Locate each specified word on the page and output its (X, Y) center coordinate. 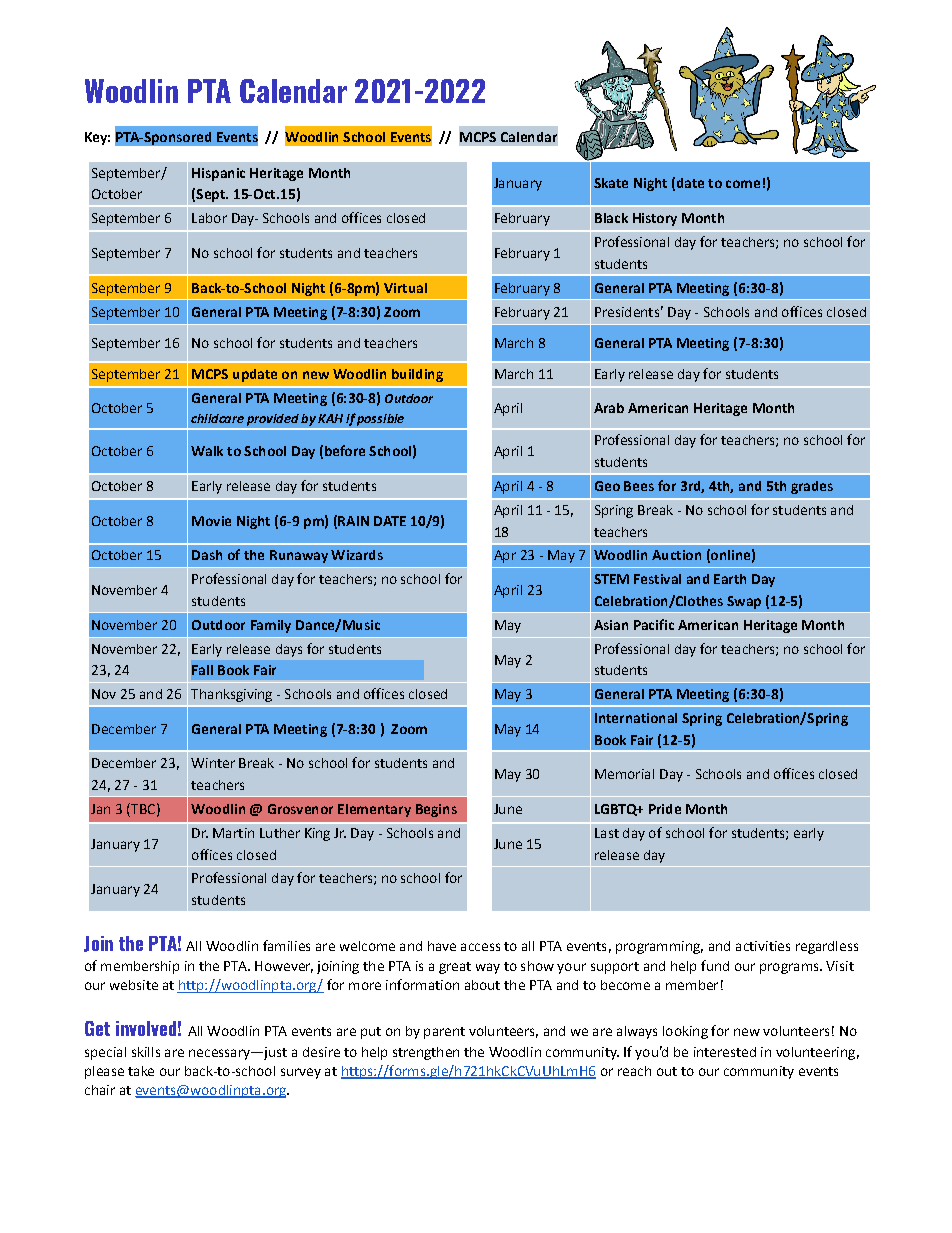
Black (611, 218)
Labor (209, 218)
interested (725, 1052)
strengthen (426, 1053)
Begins (436, 810)
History (655, 219)
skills (146, 1052)
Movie (211, 521)
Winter (213, 763)
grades (812, 487)
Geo (607, 486)
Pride (665, 809)
